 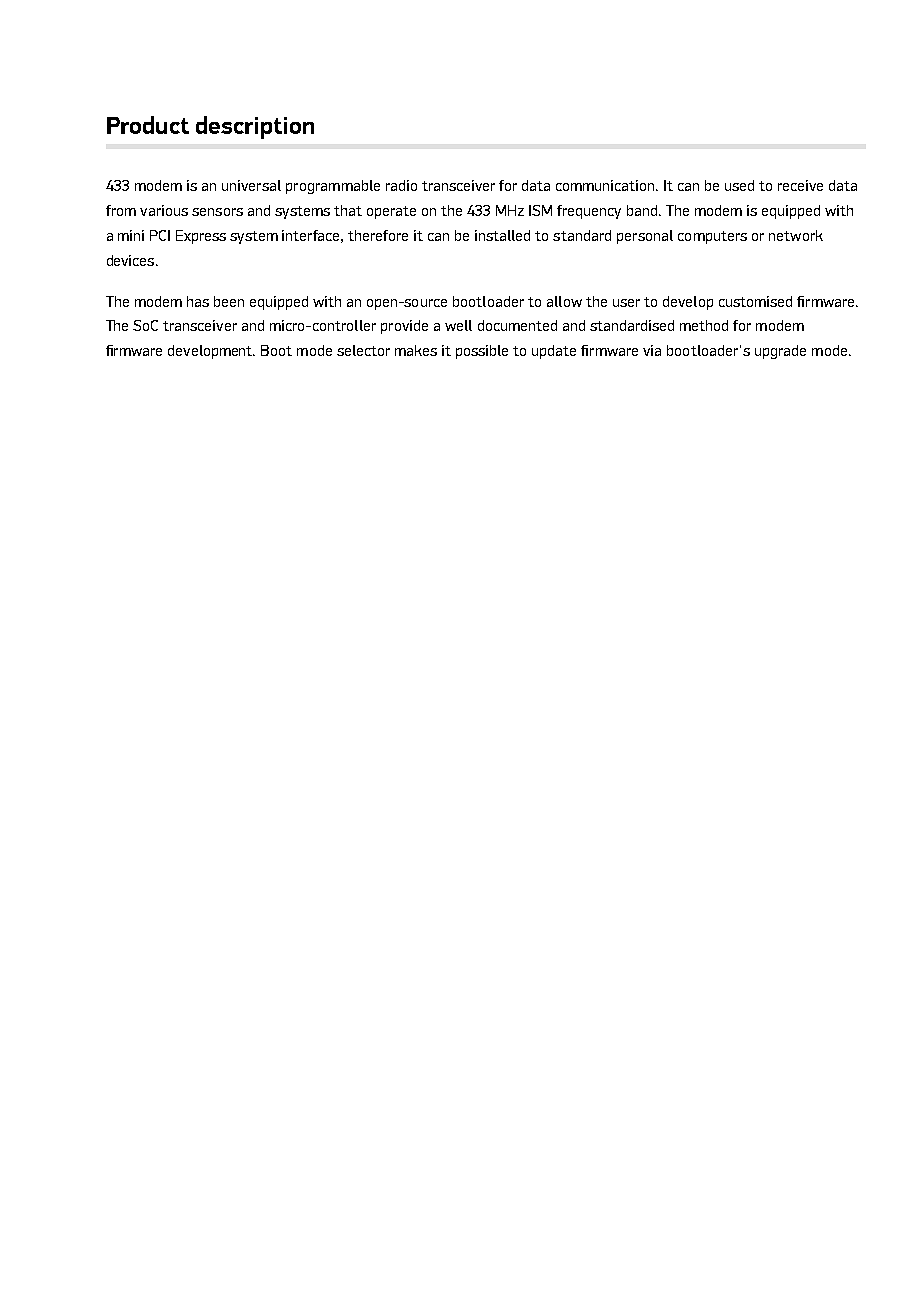 What do you see at coordinates (502, 235) in the page?
I see `installed` at bounding box center [502, 235].
